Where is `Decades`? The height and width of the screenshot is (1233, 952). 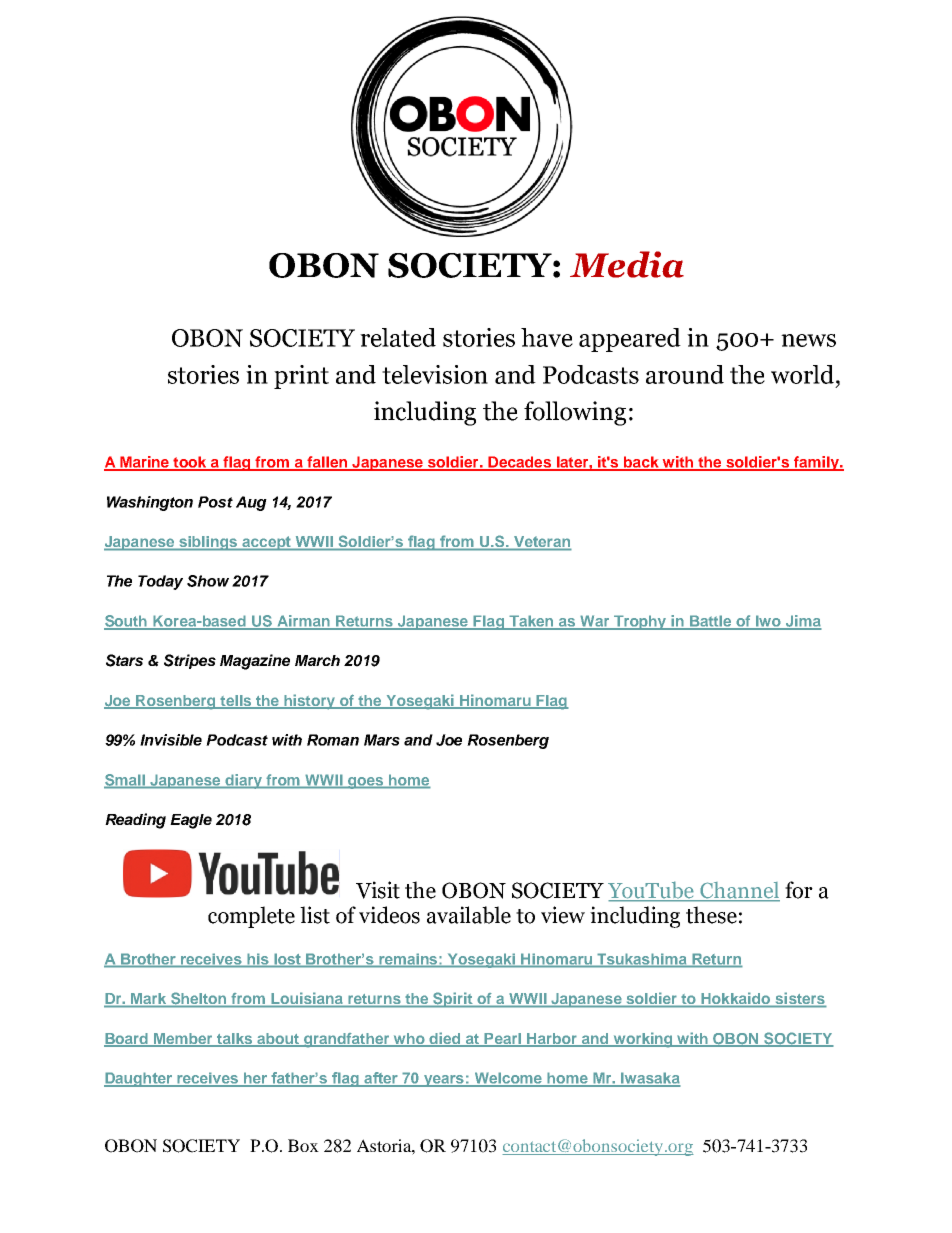
Decades is located at coordinates (520, 463).
